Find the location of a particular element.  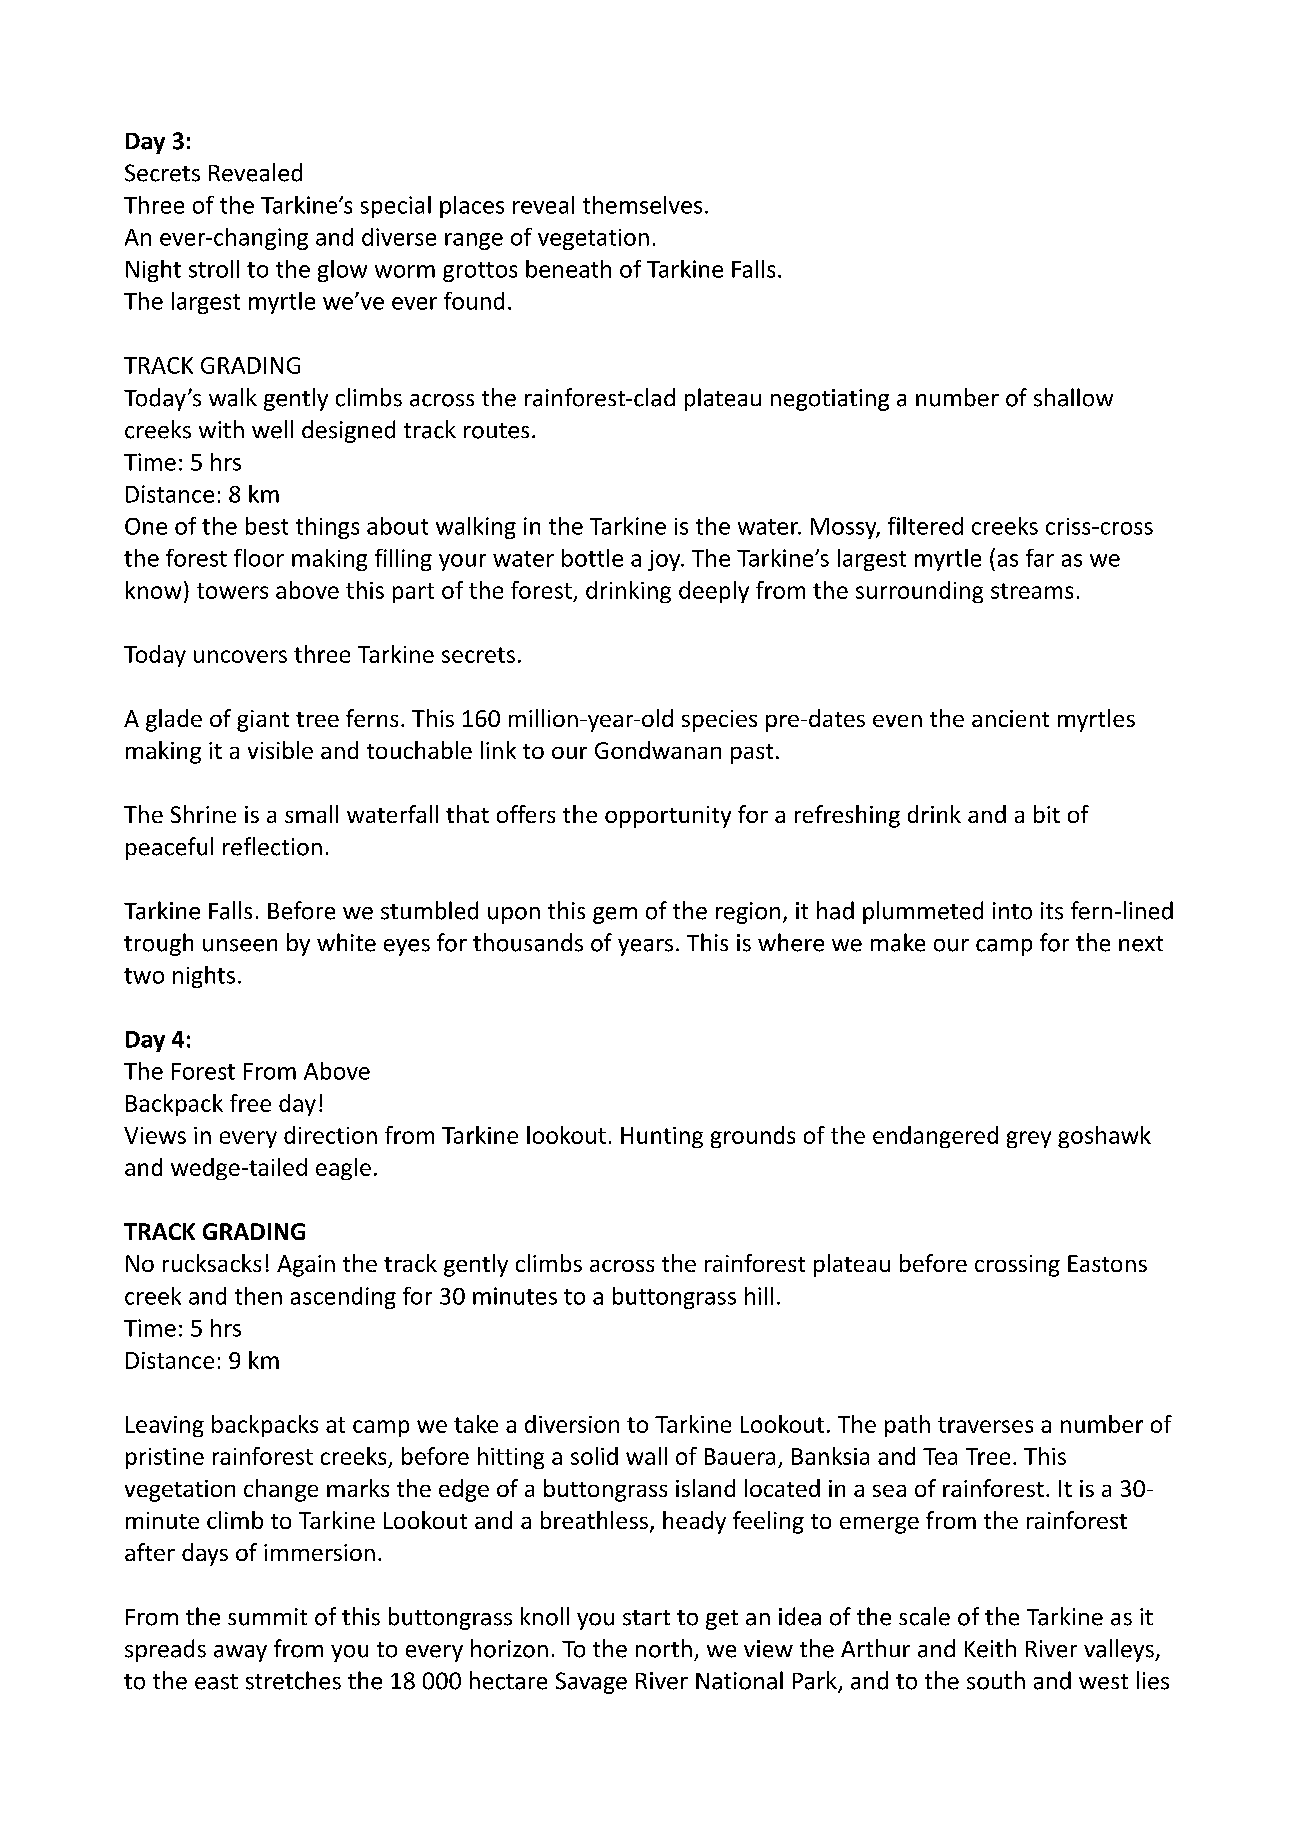

unseen is located at coordinates (240, 945).
